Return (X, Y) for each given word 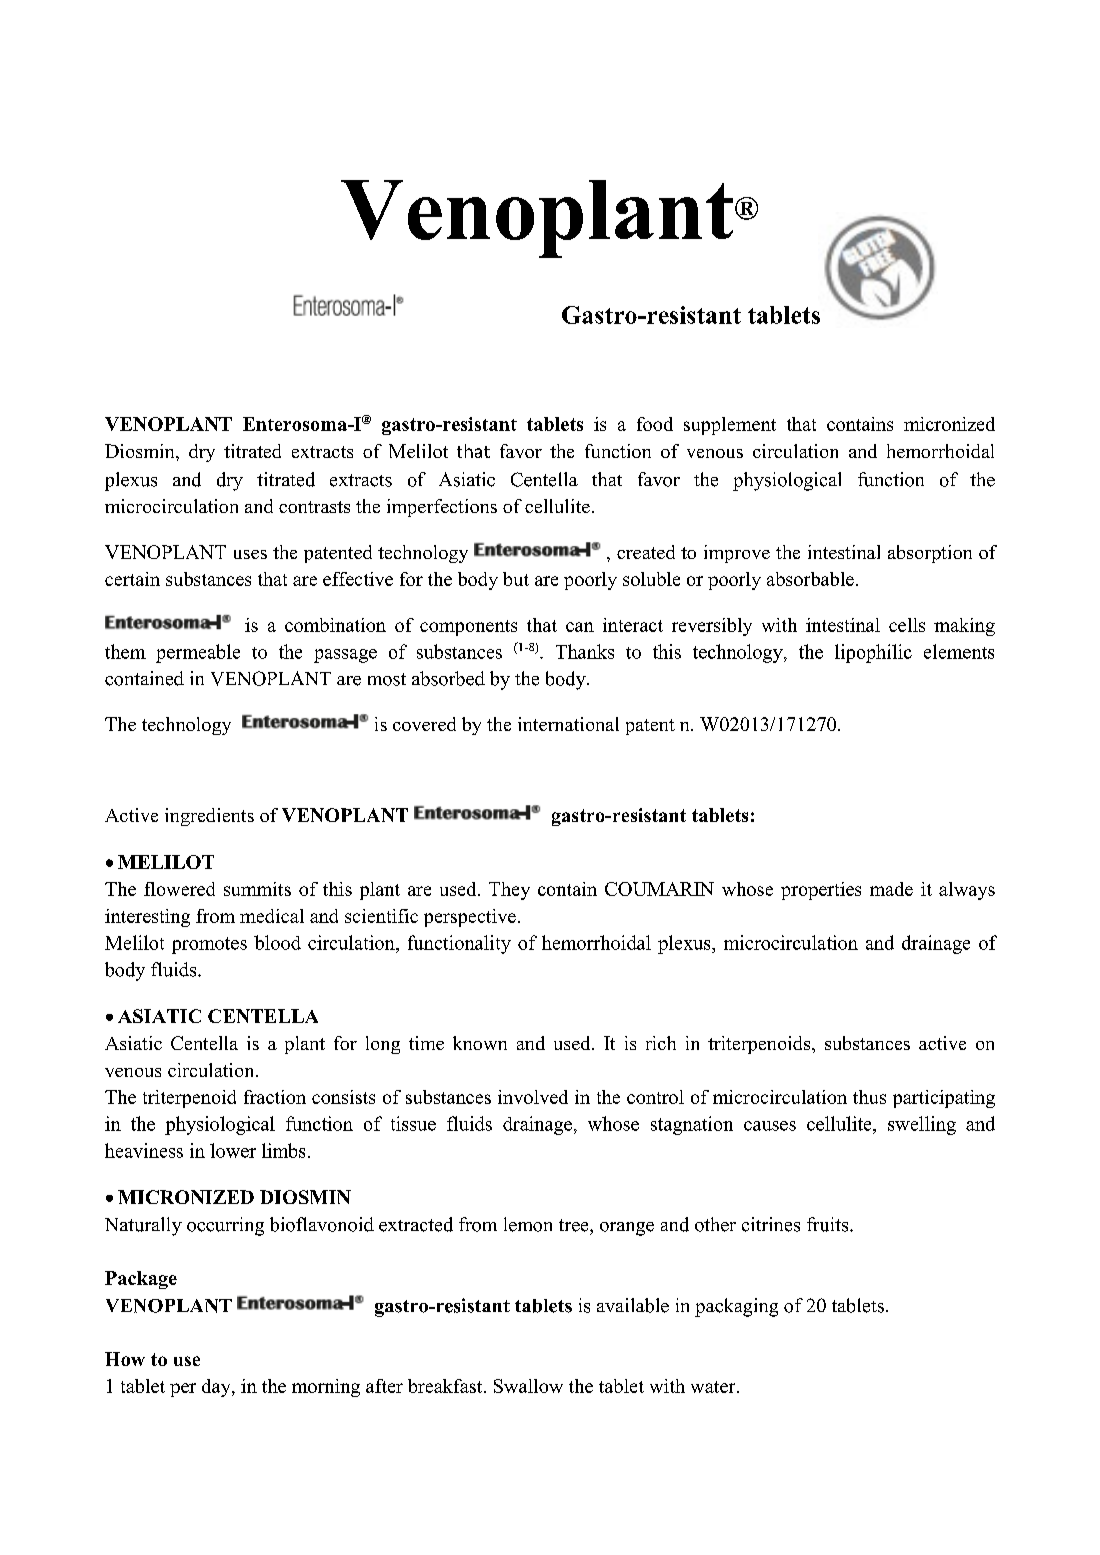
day (217, 1388)
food (655, 424)
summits (257, 889)
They (509, 891)
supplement (730, 426)
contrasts (314, 507)
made (891, 889)
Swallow (528, 1386)
